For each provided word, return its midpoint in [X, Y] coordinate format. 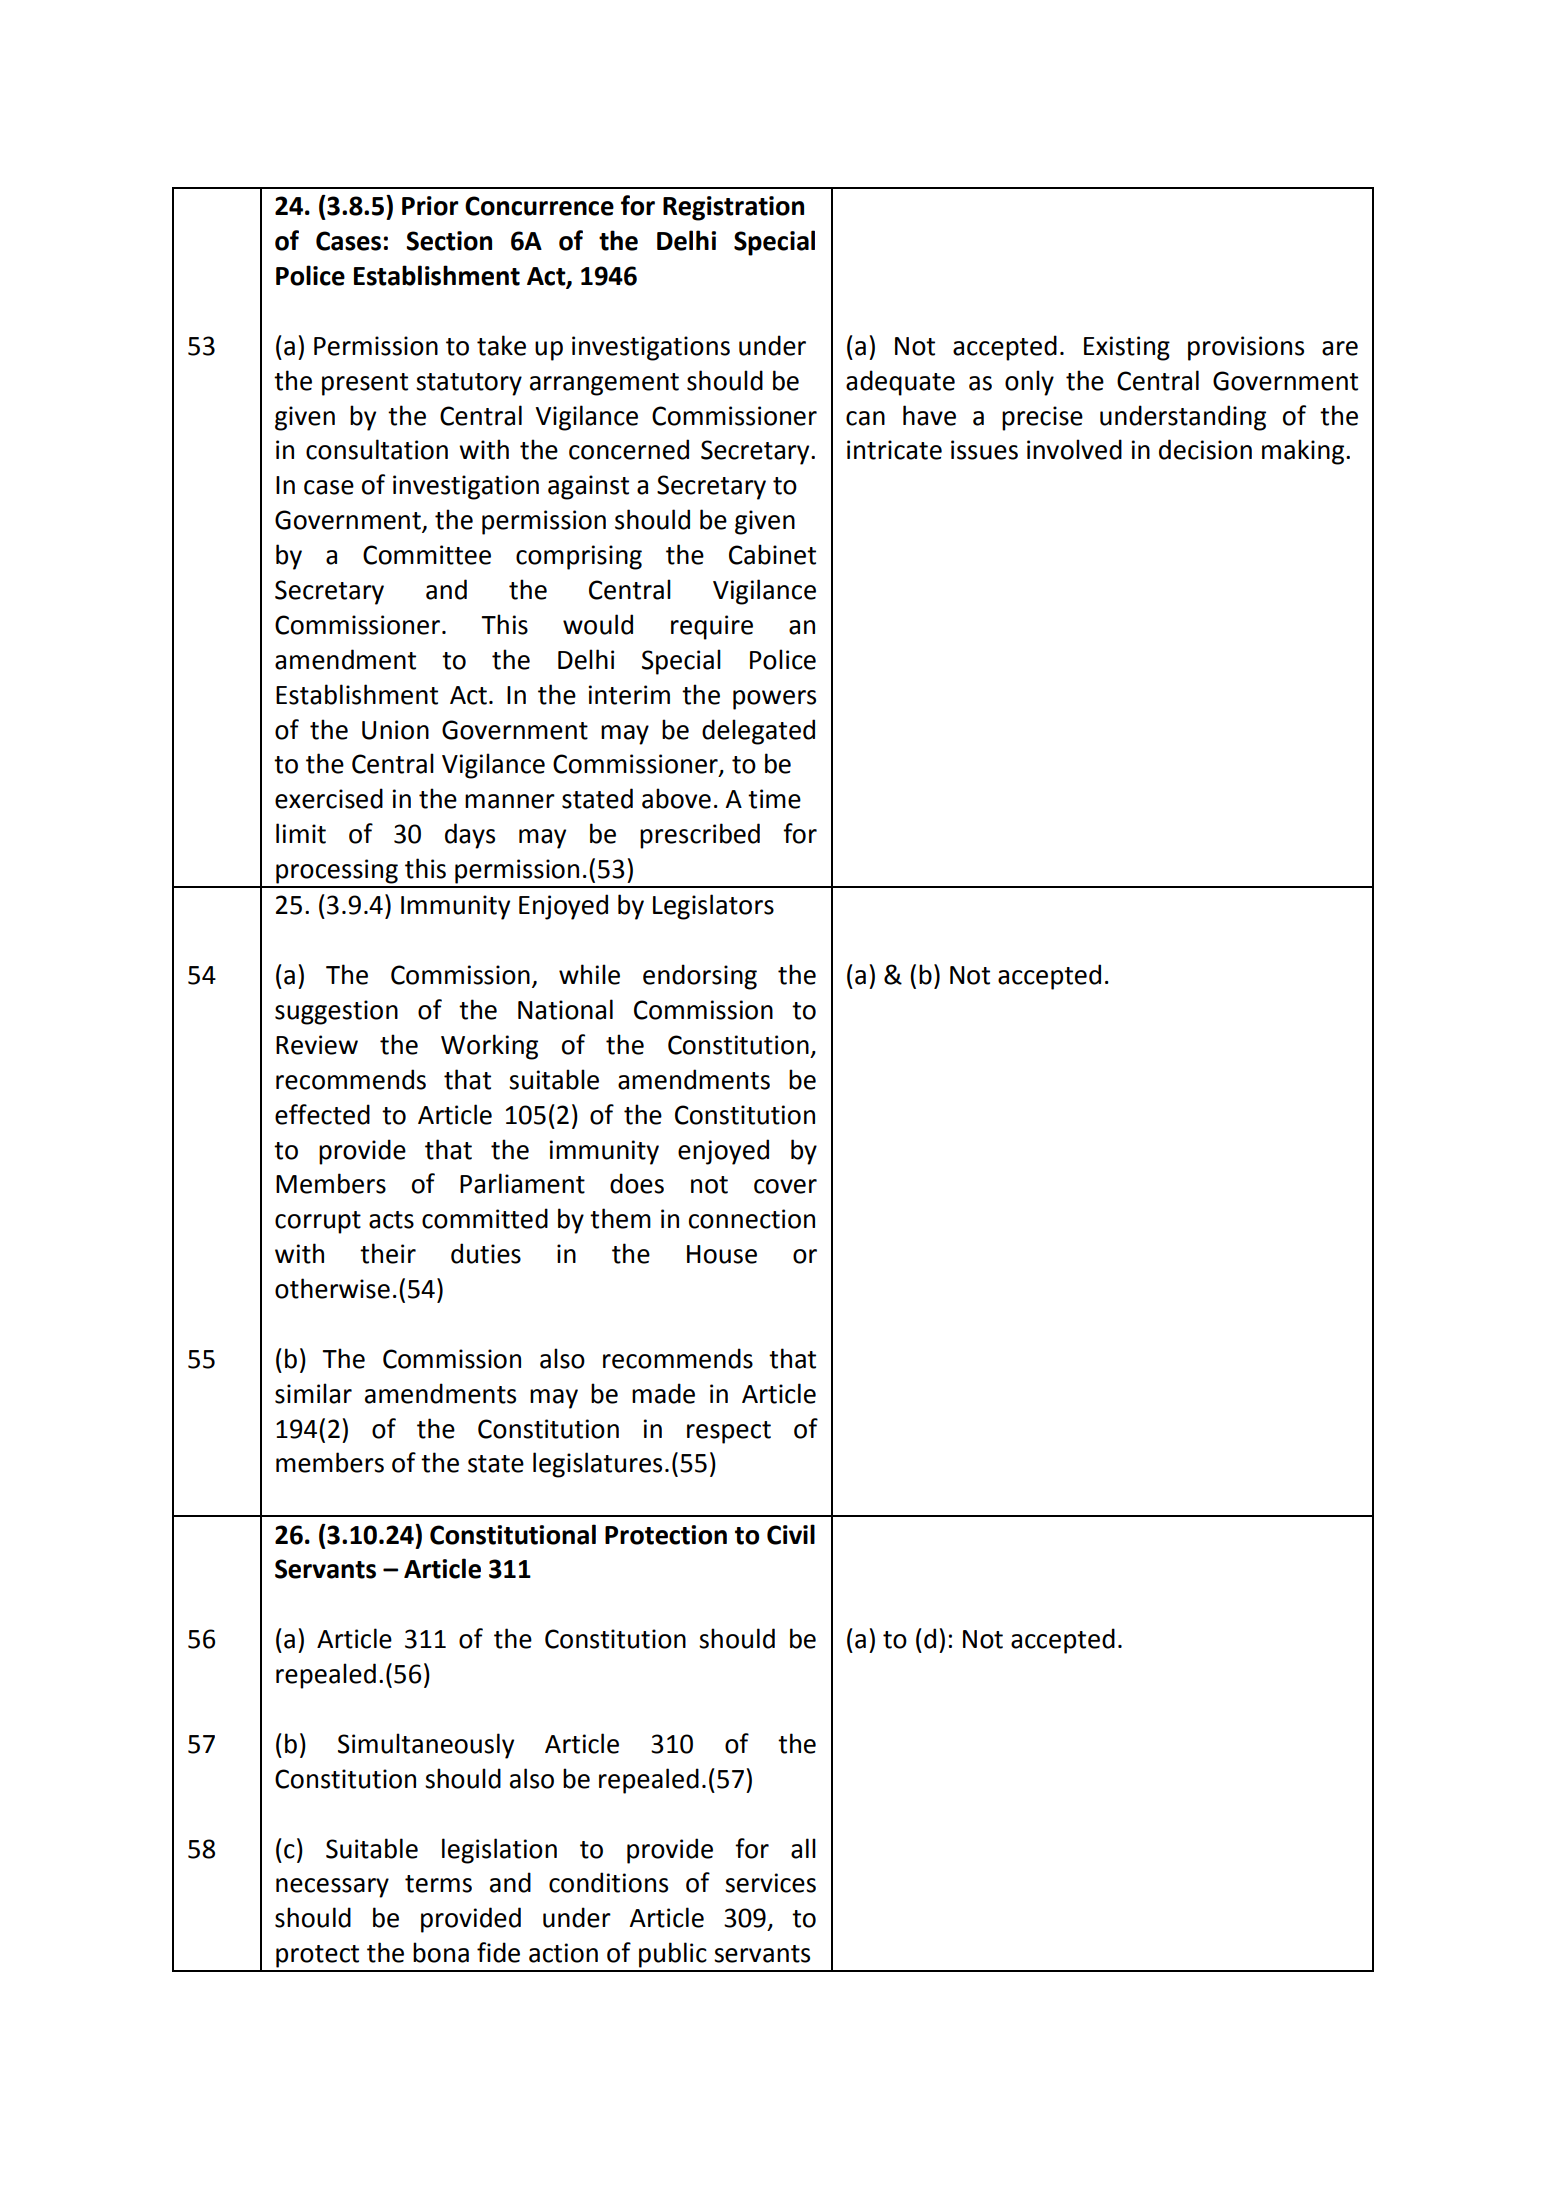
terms [438, 1884]
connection [752, 1219]
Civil [791, 1534]
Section [449, 241]
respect [729, 1432]
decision [1205, 449]
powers [774, 700]
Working [489, 1047]
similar [313, 1393]
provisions [1246, 348]
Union [395, 730]
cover [785, 1186]
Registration [733, 208]
